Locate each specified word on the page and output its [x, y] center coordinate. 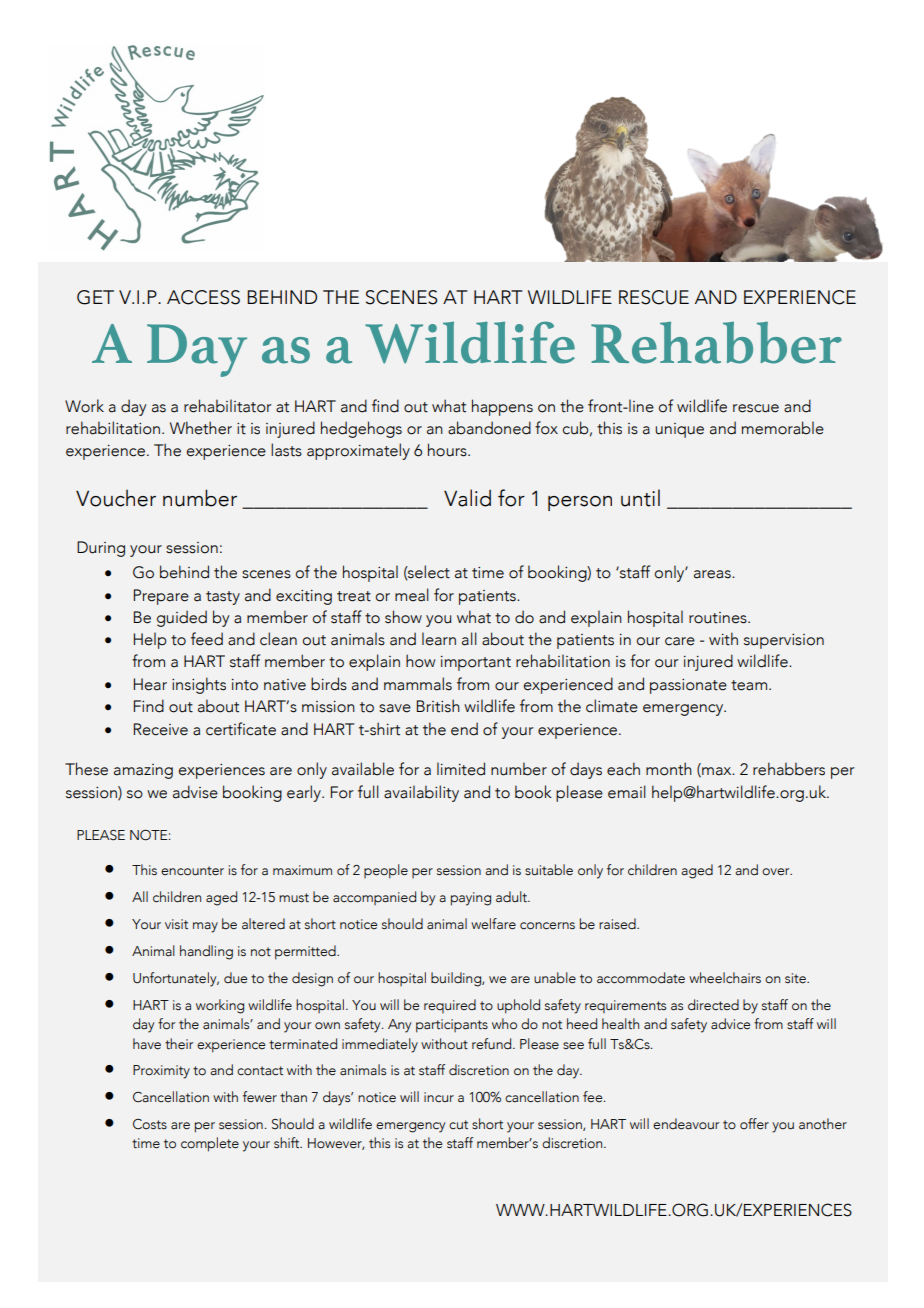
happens [502, 407]
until [640, 498]
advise [195, 792]
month [669, 769]
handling [206, 952]
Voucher [116, 498]
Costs [150, 1124]
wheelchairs [725, 978]
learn [439, 639]
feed [207, 639]
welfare [493, 924]
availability [421, 793]
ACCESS [203, 297]
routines [719, 618]
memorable [783, 428]
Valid [467, 498]
